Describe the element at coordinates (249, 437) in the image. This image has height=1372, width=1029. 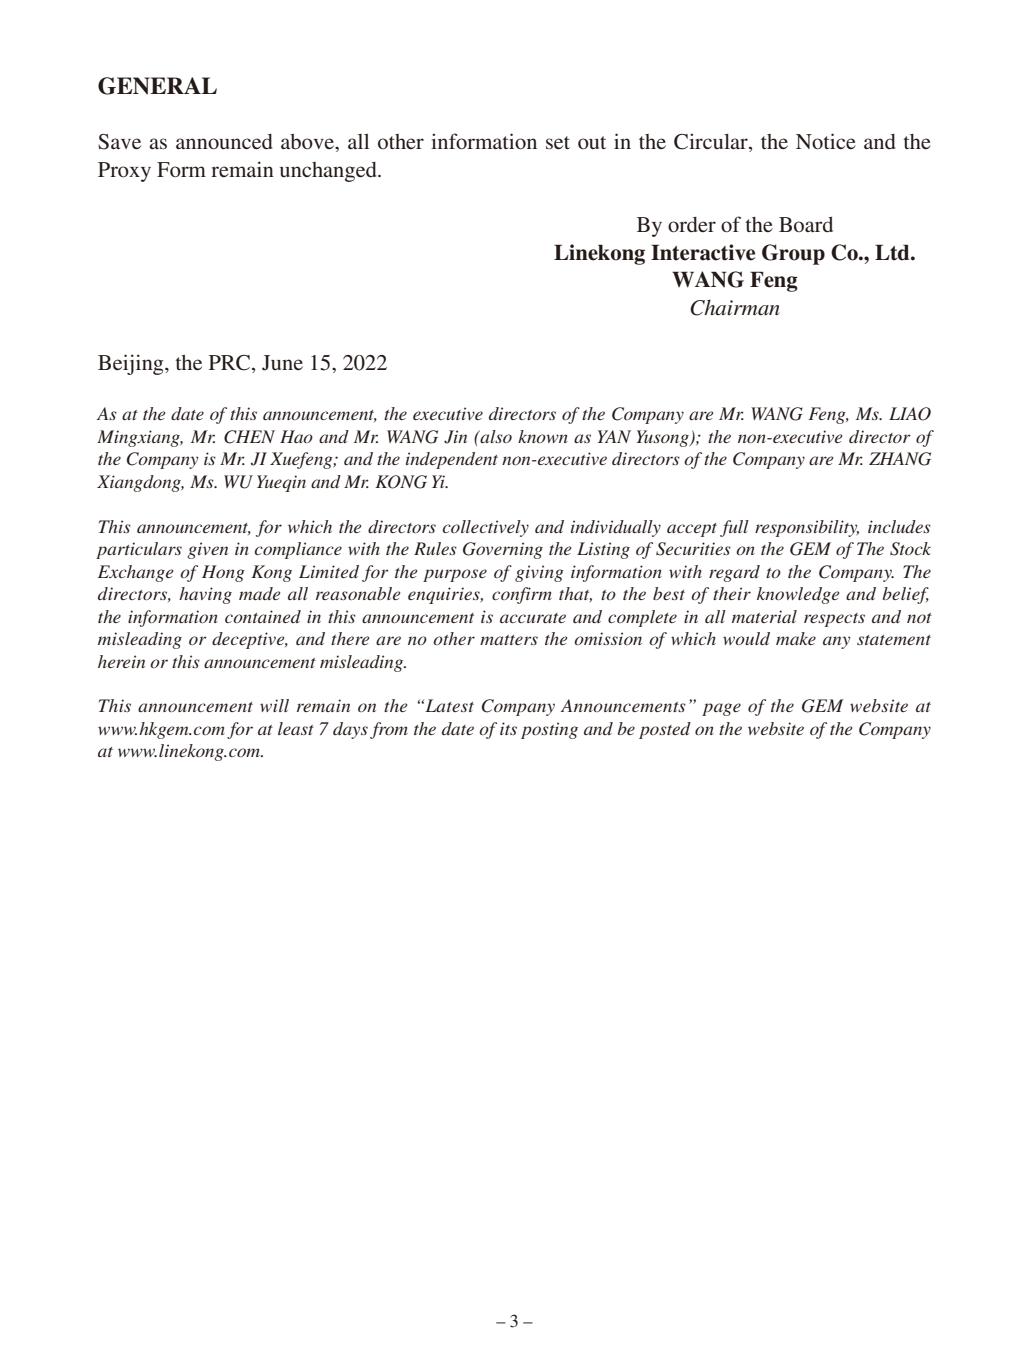
I see `CHEN` at that location.
